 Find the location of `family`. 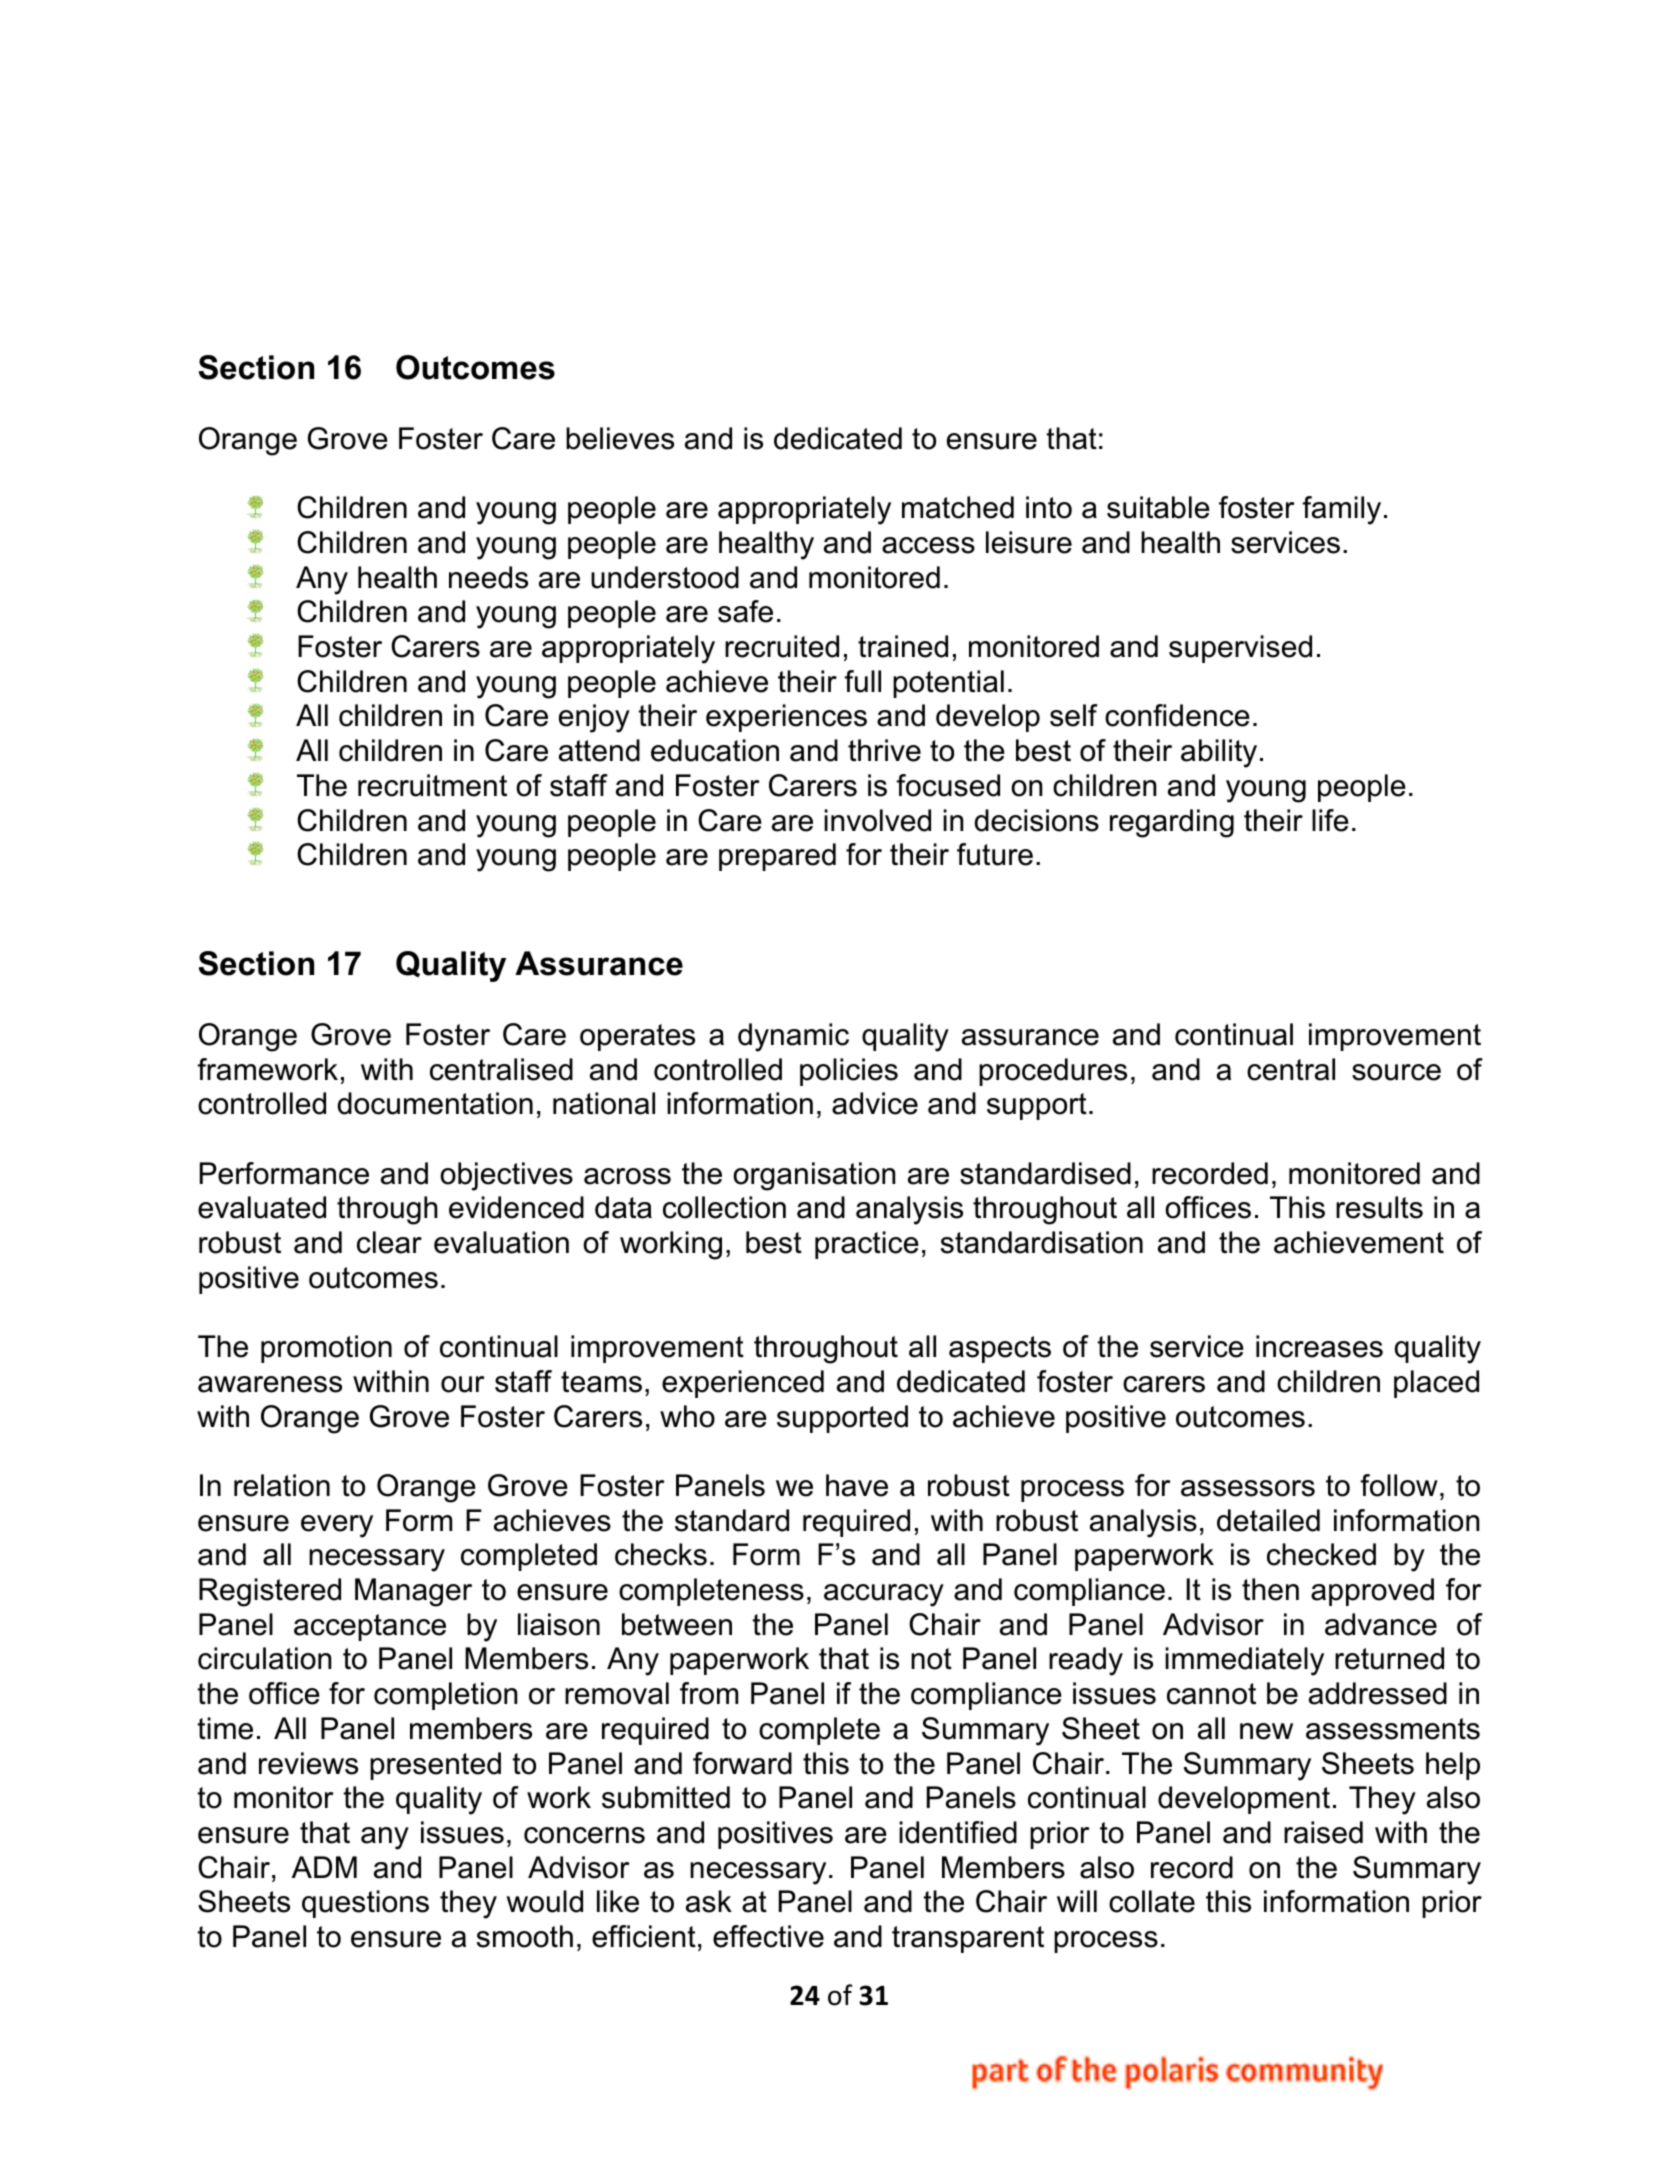

family is located at coordinates (1341, 510).
